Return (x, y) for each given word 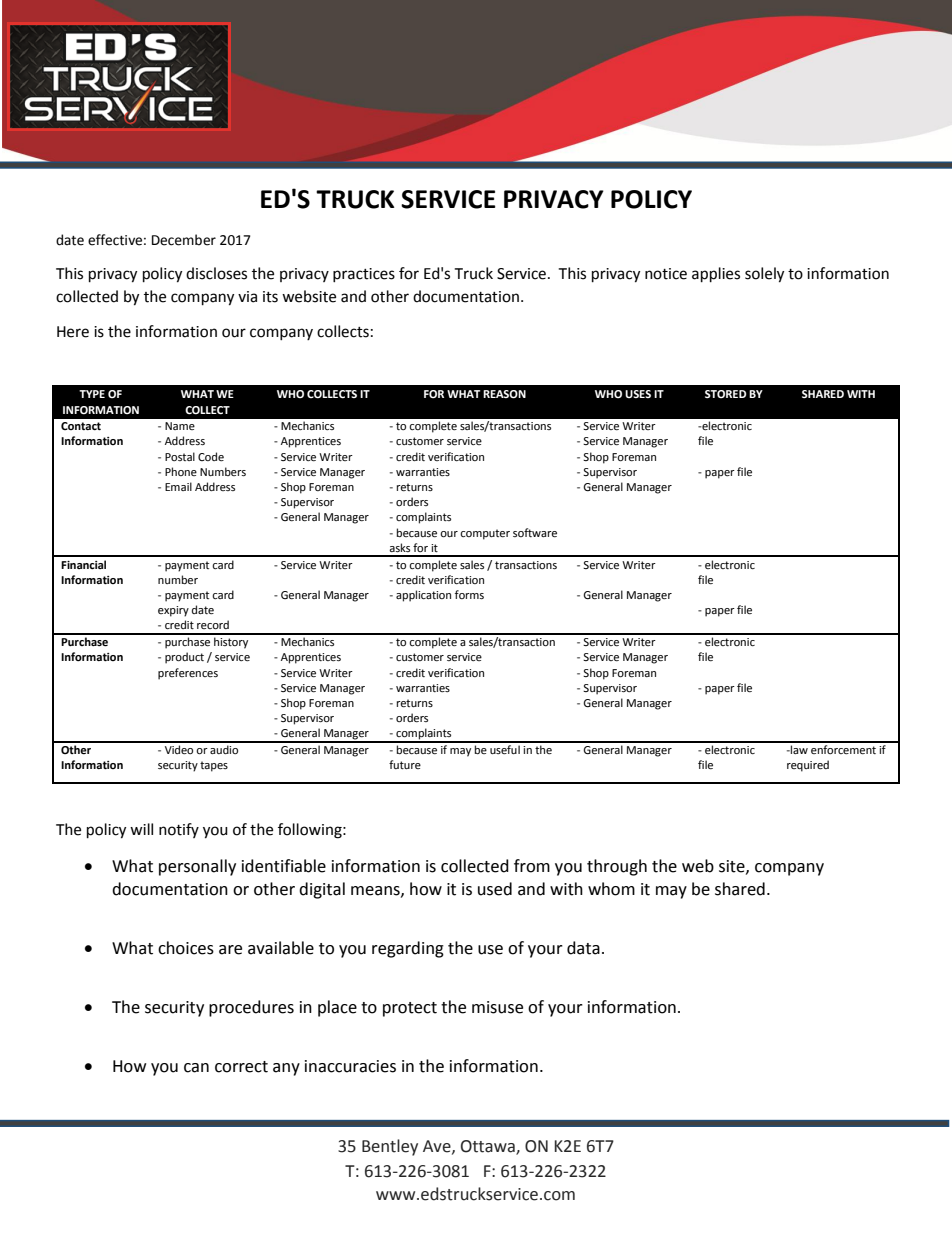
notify (179, 830)
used (495, 889)
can (196, 1068)
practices (364, 275)
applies (716, 275)
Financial (83, 564)
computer (485, 534)
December (184, 240)
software (535, 533)
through (617, 867)
